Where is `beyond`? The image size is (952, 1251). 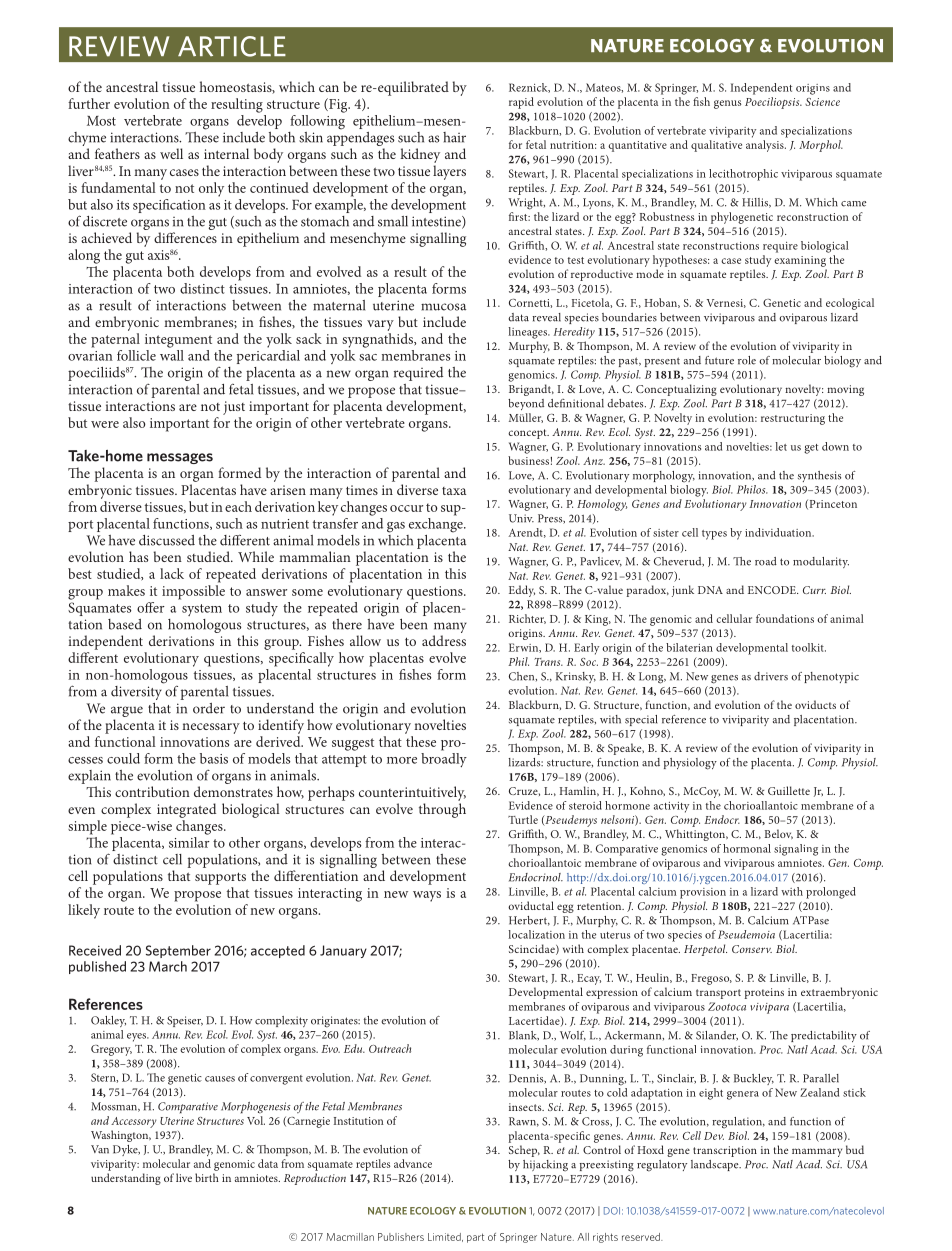 beyond is located at coordinates (526, 404).
